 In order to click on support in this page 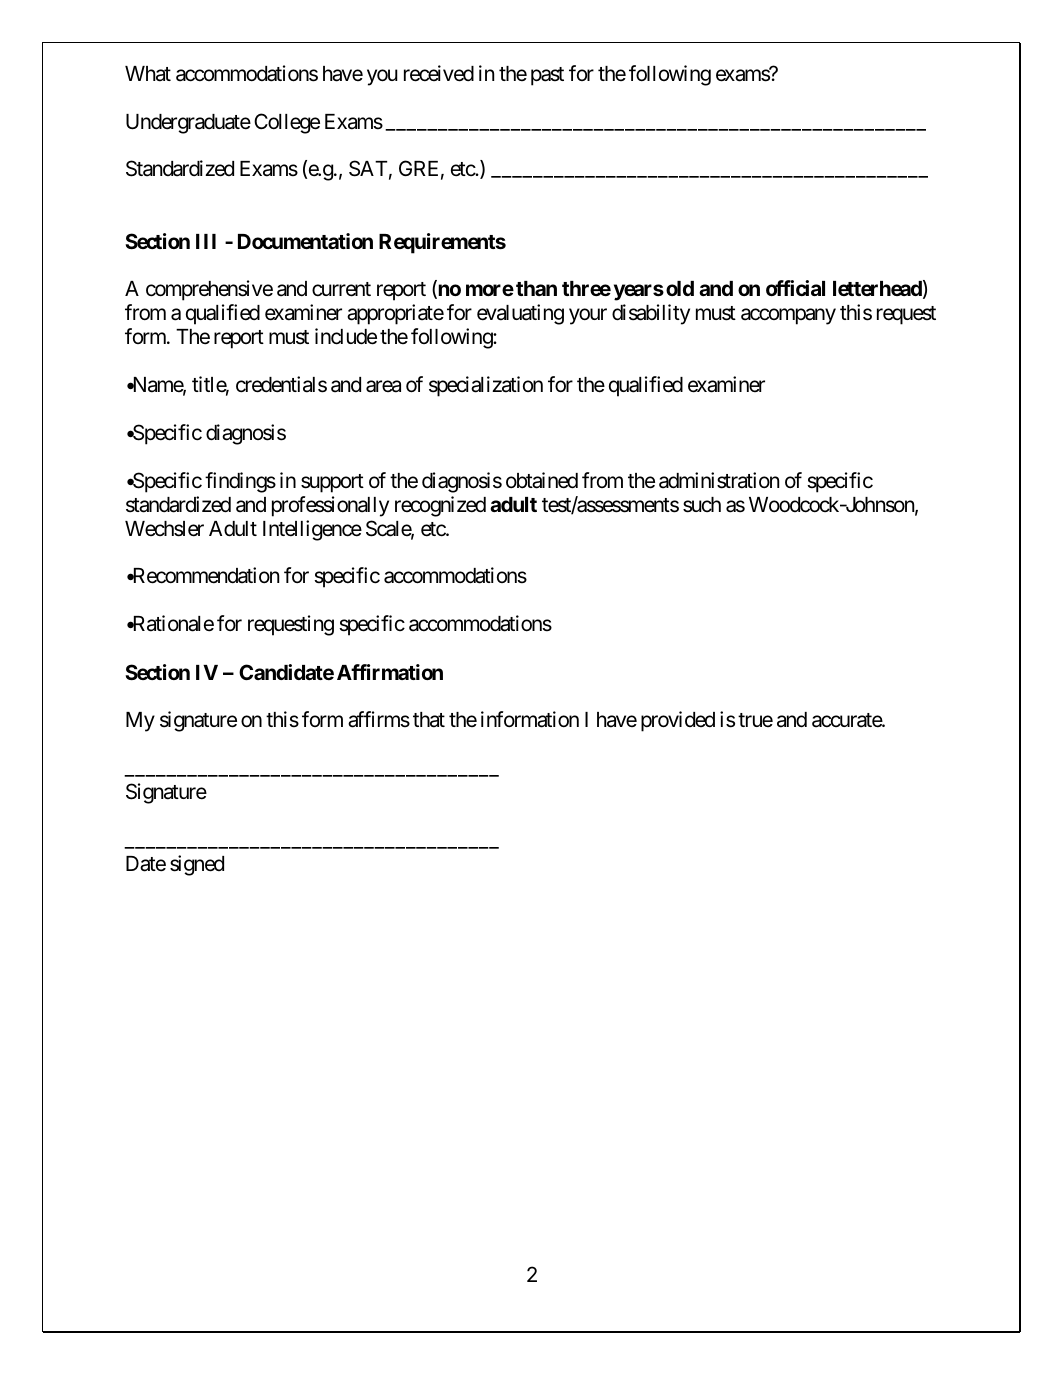, I will do `click(332, 483)`.
